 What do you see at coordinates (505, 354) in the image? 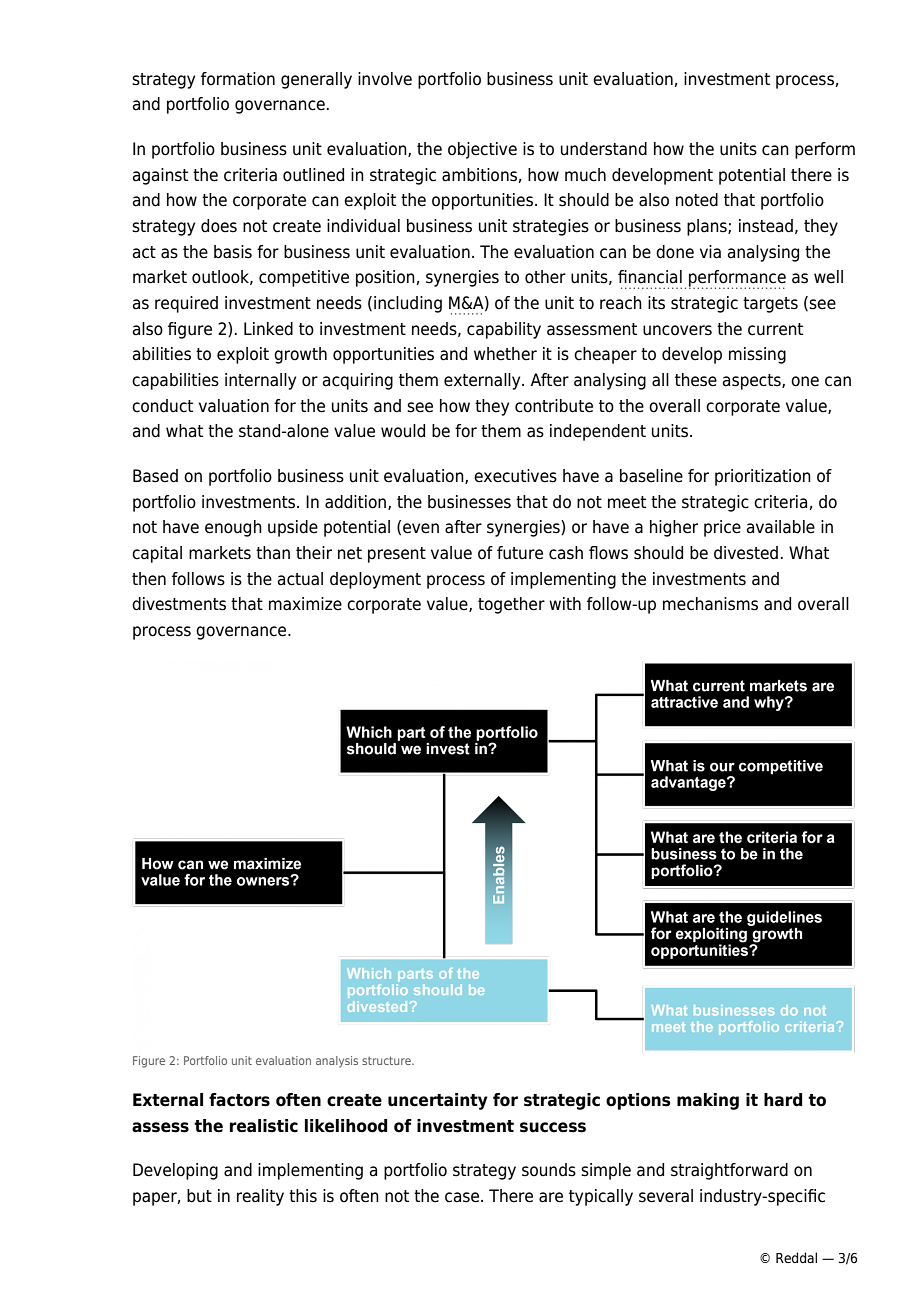
I see `whether` at bounding box center [505, 354].
